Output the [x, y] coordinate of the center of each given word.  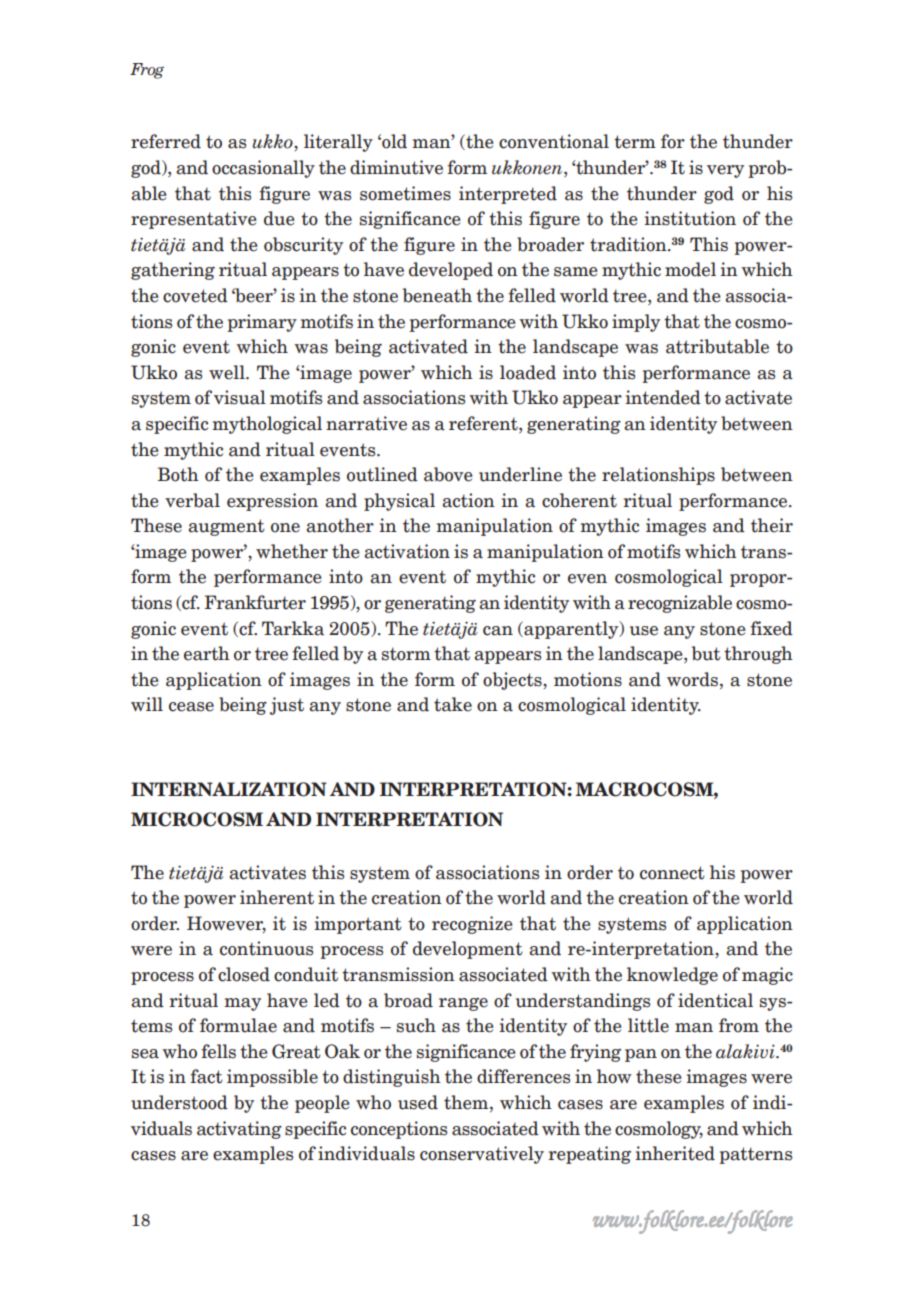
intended [663, 397]
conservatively [482, 1155]
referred [166, 141]
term [635, 142]
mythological [267, 425]
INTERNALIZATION [229, 789]
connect [672, 873]
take [453, 704]
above [448, 474]
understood [179, 1102]
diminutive [396, 167]
